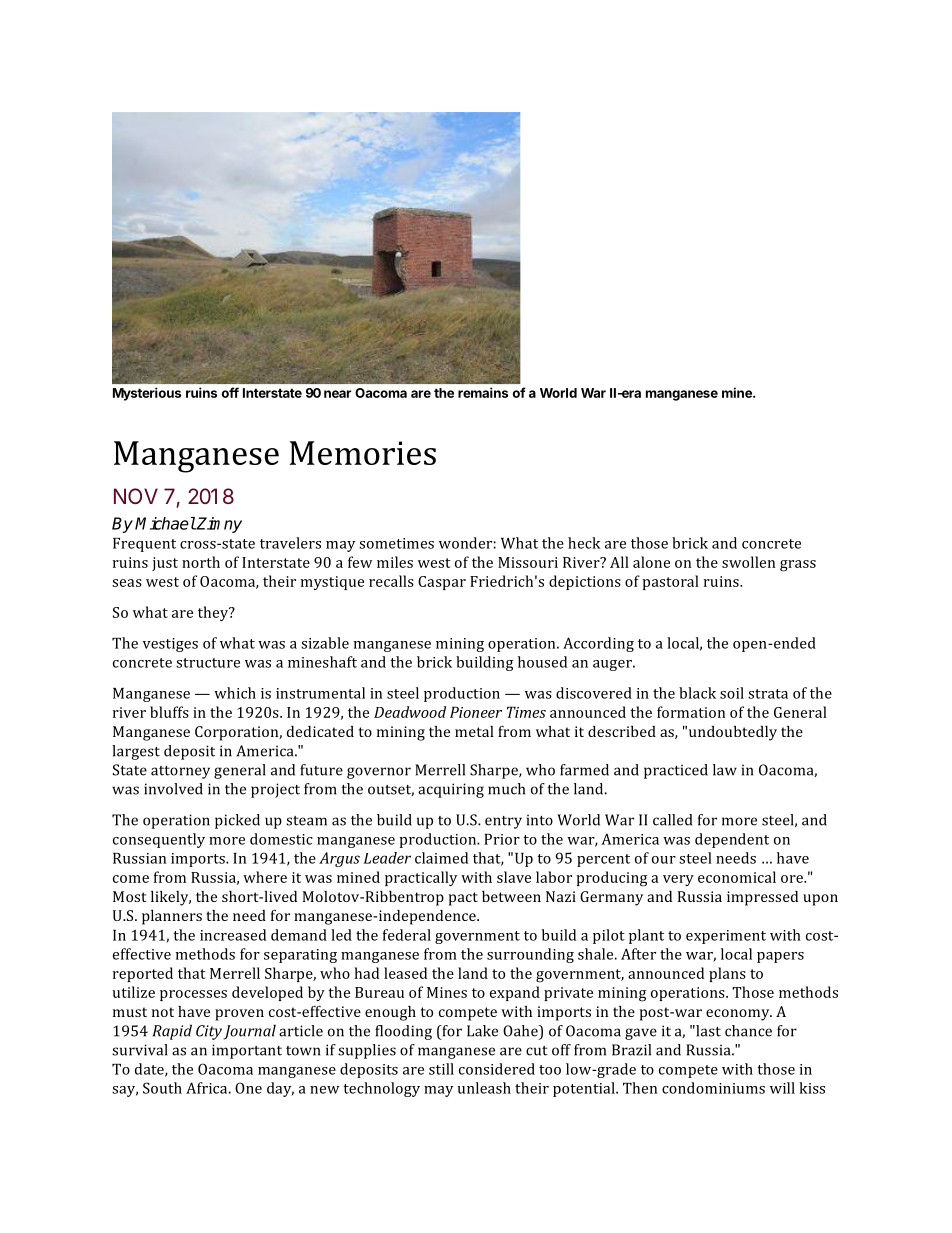 The width and height of the screenshot is (952, 1233). I want to click on important, so click(247, 1051).
